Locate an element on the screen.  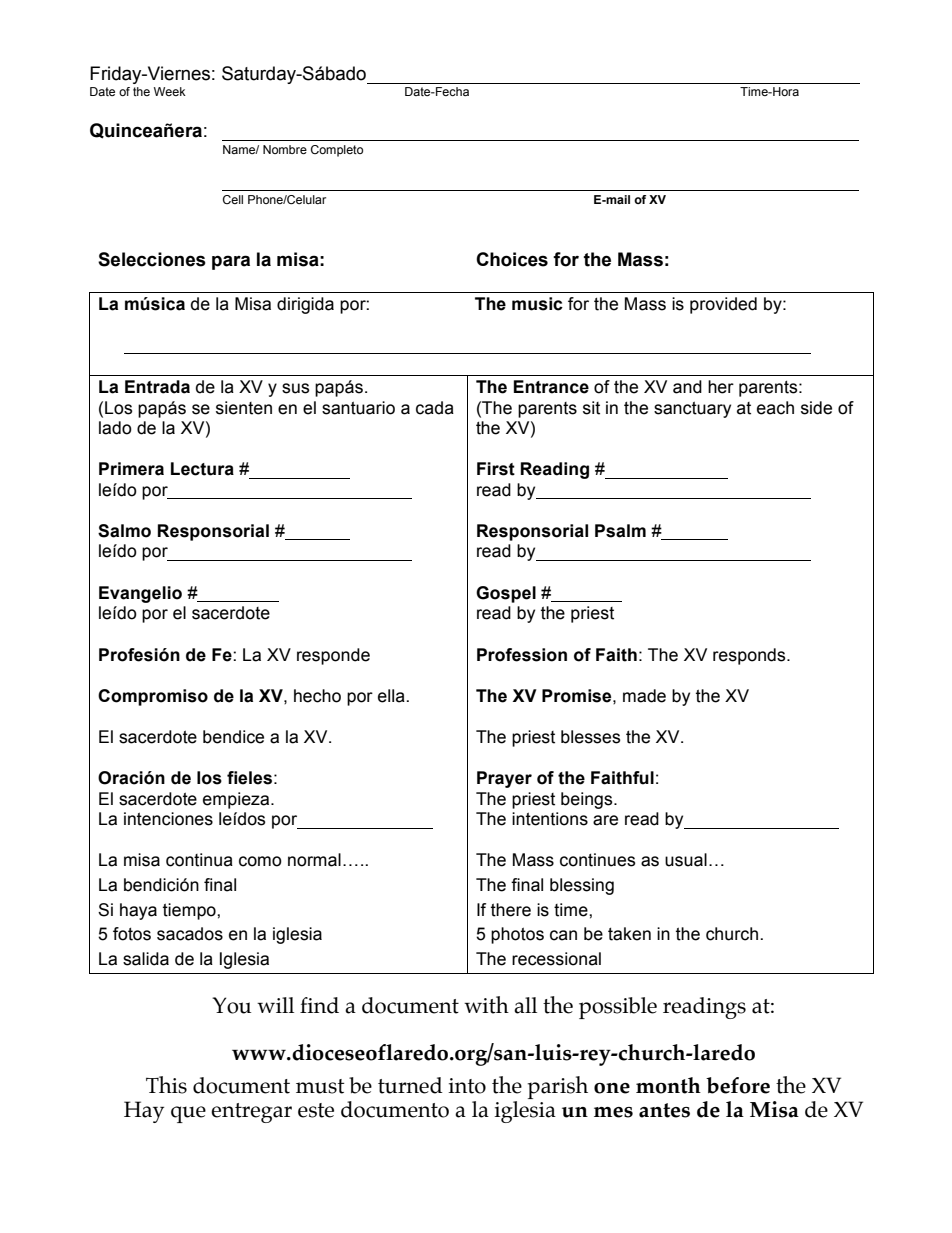
Prayer is located at coordinates (504, 779).
